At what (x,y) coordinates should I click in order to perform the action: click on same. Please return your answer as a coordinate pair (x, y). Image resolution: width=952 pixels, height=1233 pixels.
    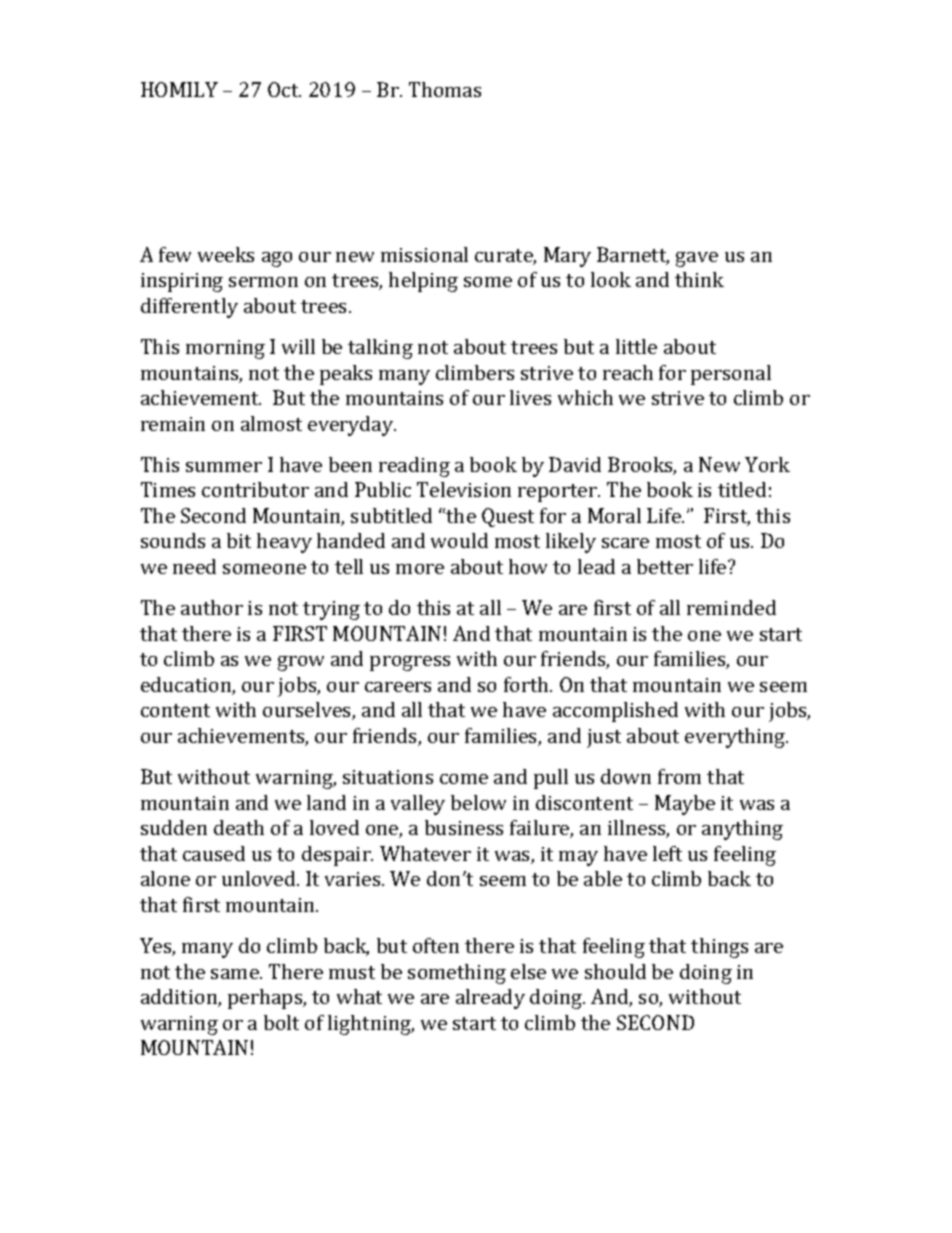
    Looking at the image, I should click on (236, 974).
